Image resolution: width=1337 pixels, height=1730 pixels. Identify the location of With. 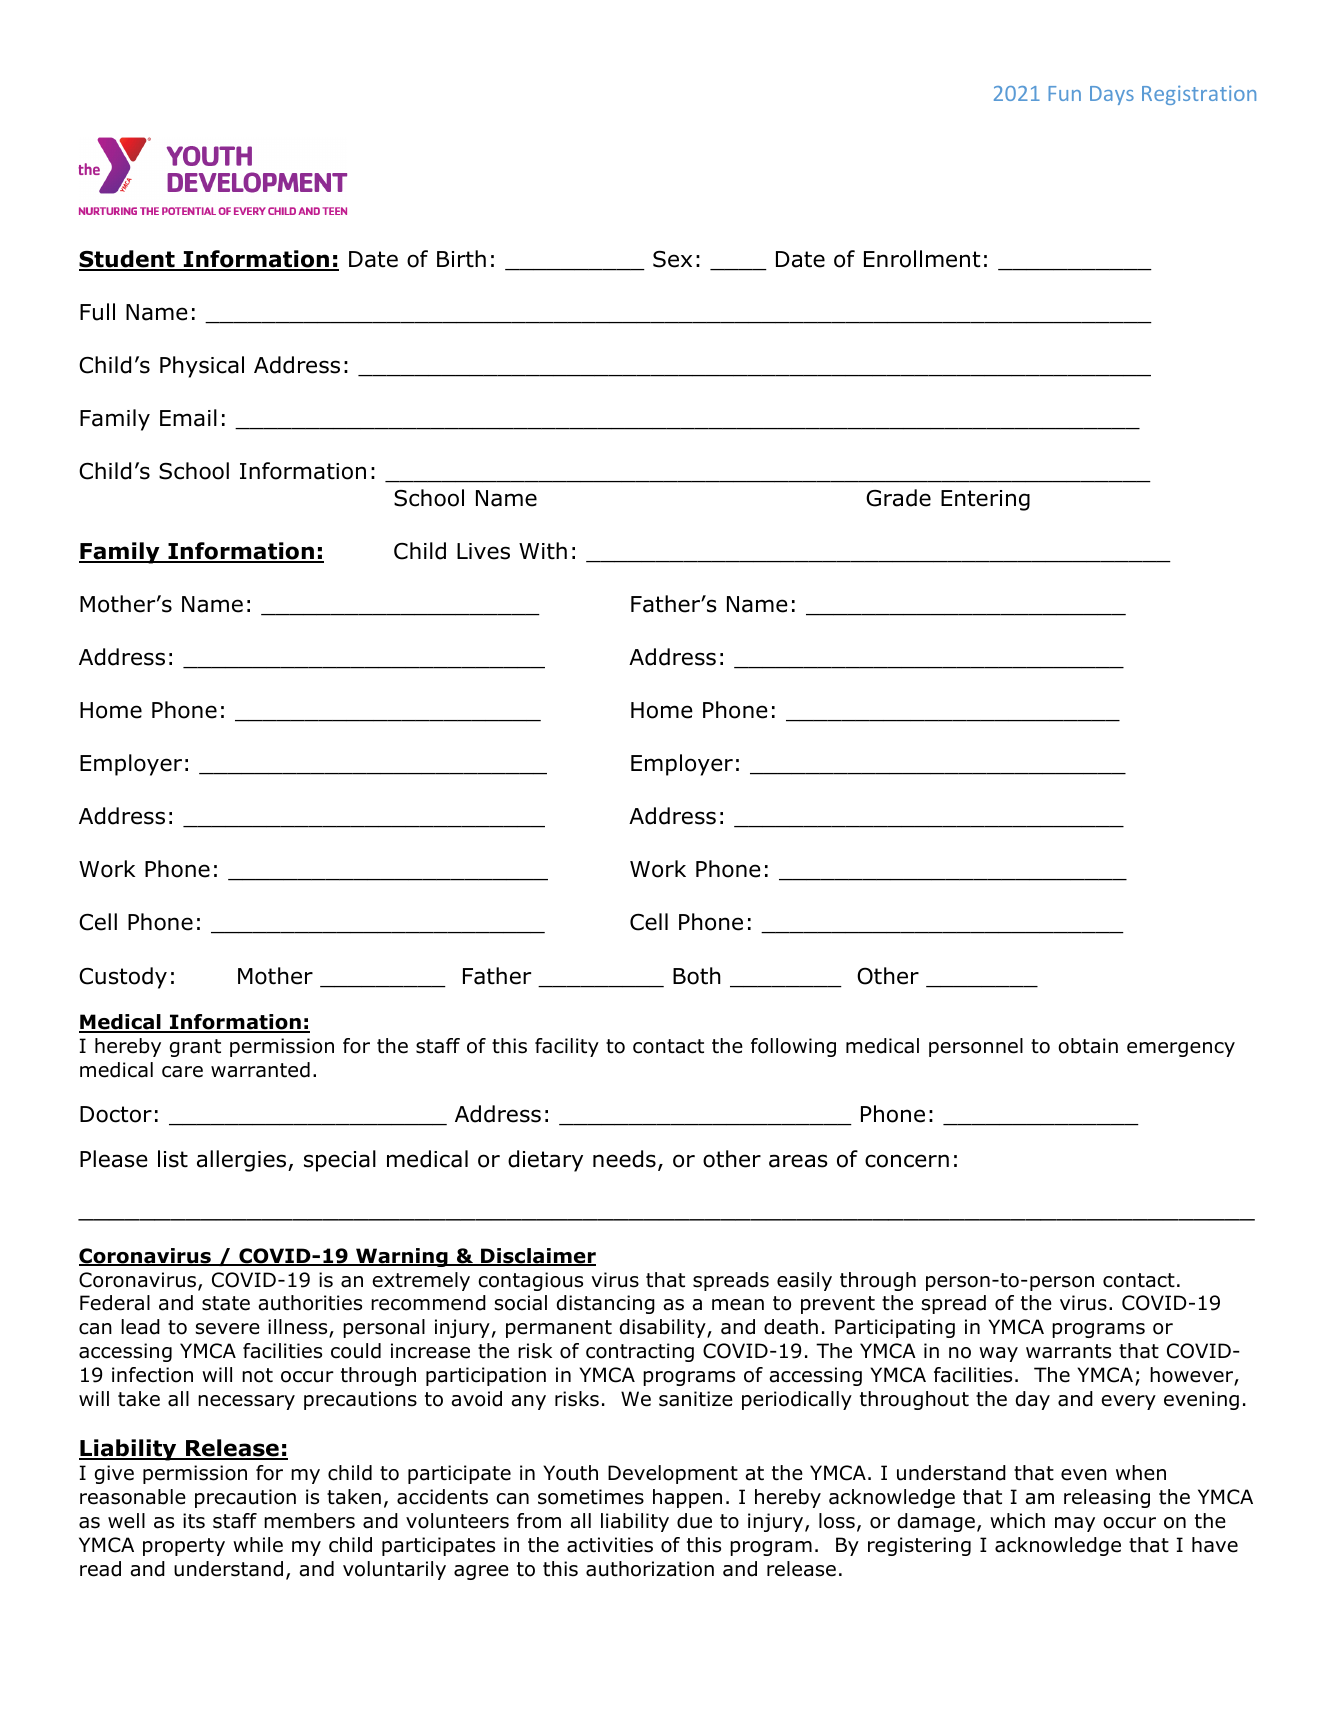
(543, 551).
